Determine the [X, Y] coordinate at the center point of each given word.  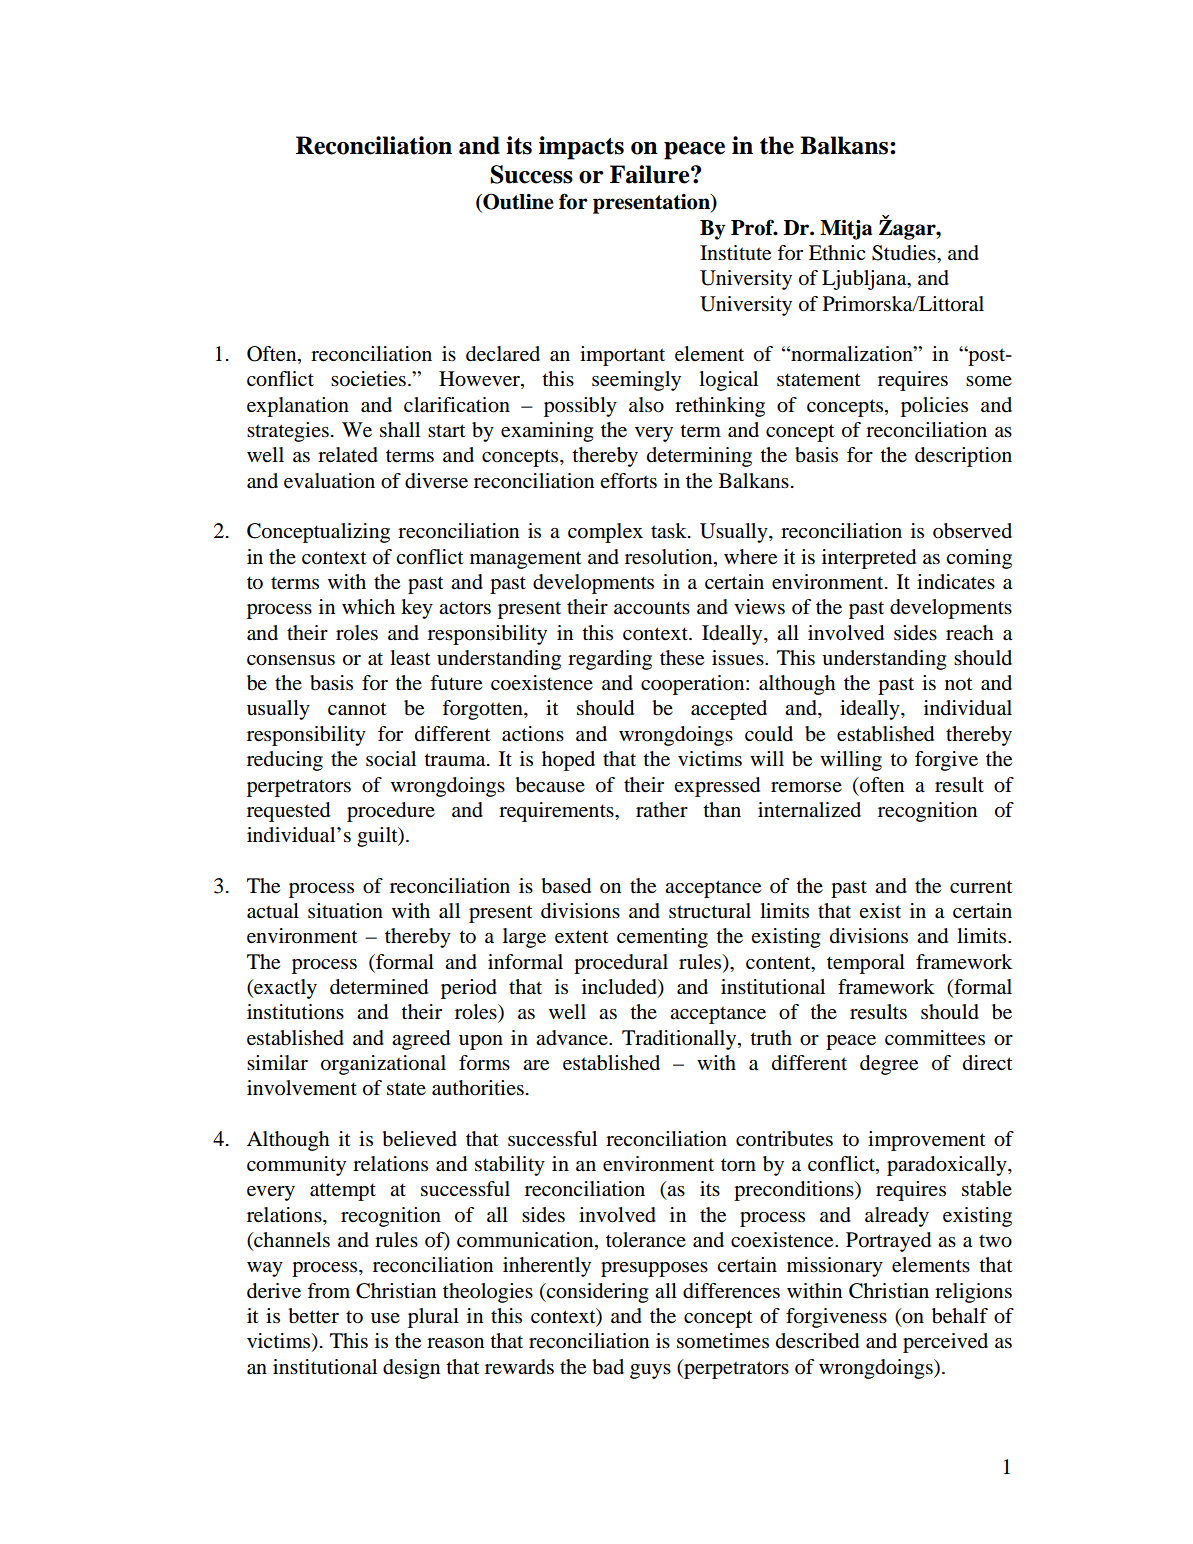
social [391, 759]
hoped [568, 761]
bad [608, 1367]
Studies [905, 253]
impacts [581, 148]
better [313, 1316]
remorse [806, 787]
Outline [517, 203]
